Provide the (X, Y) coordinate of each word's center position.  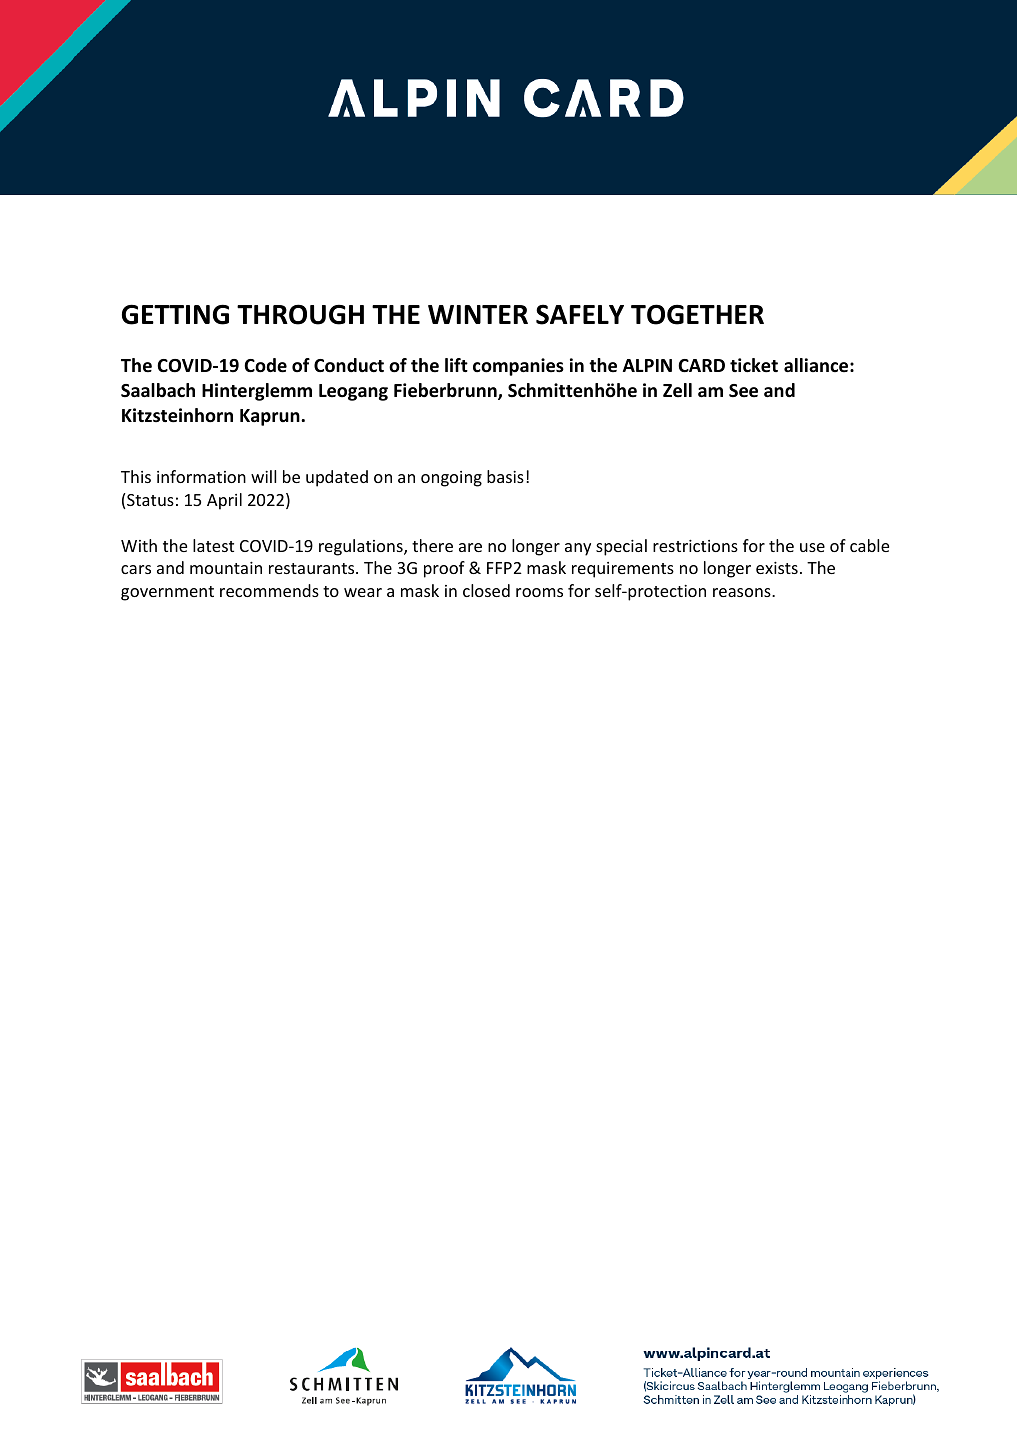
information (201, 476)
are (470, 547)
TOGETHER (697, 314)
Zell (677, 390)
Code (265, 365)
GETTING (175, 314)
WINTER (478, 314)
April (224, 501)
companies (518, 367)
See (743, 390)
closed (486, 590)
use (812, 547)
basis (505, 476)
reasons (743, 592)
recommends (269, 590)
